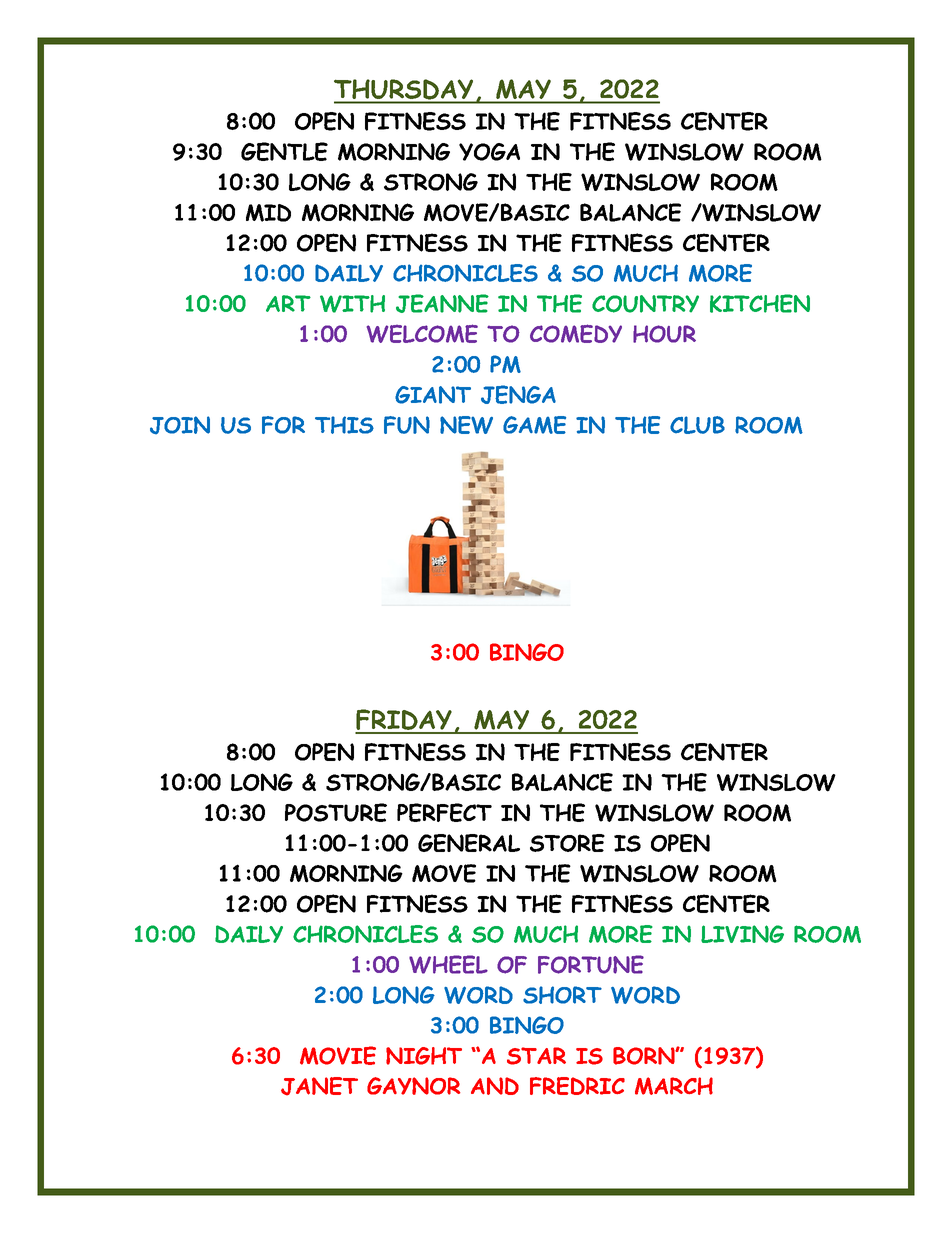 Image resolution: width=952 pixels, height=1233 pixels. Describe the element at coordinates (489, 152) in the document. I see `YOGA` at that location.
